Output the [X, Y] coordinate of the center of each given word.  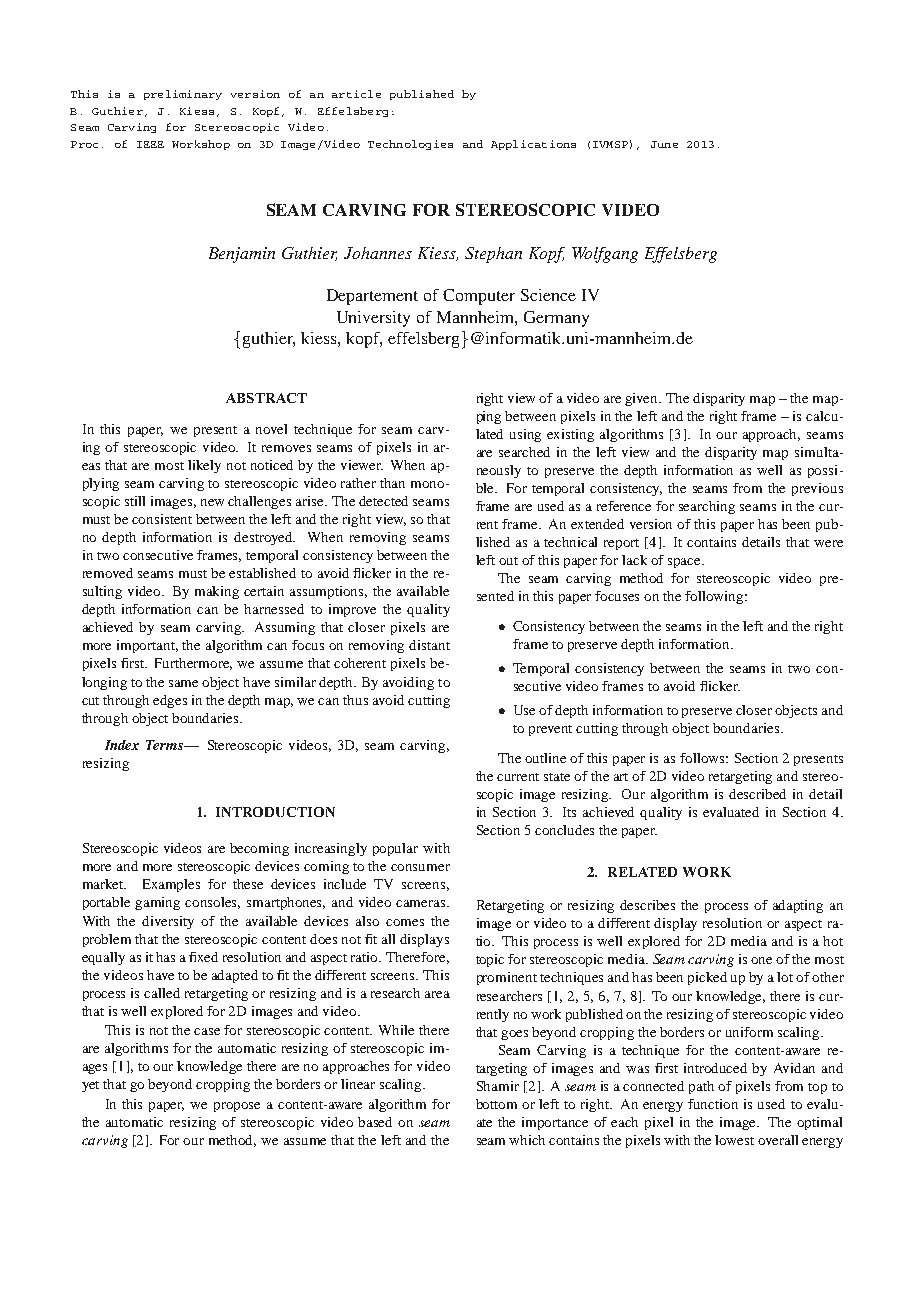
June [664, 144]
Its [569, 812]
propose [237, 1107]
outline [545, 758]
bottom [496, 1104]
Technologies [410, 145]
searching [707, 507]
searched [524, 452]
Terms [165, 745]
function [713, 1104]
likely [204, 466]
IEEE [150, 144]
